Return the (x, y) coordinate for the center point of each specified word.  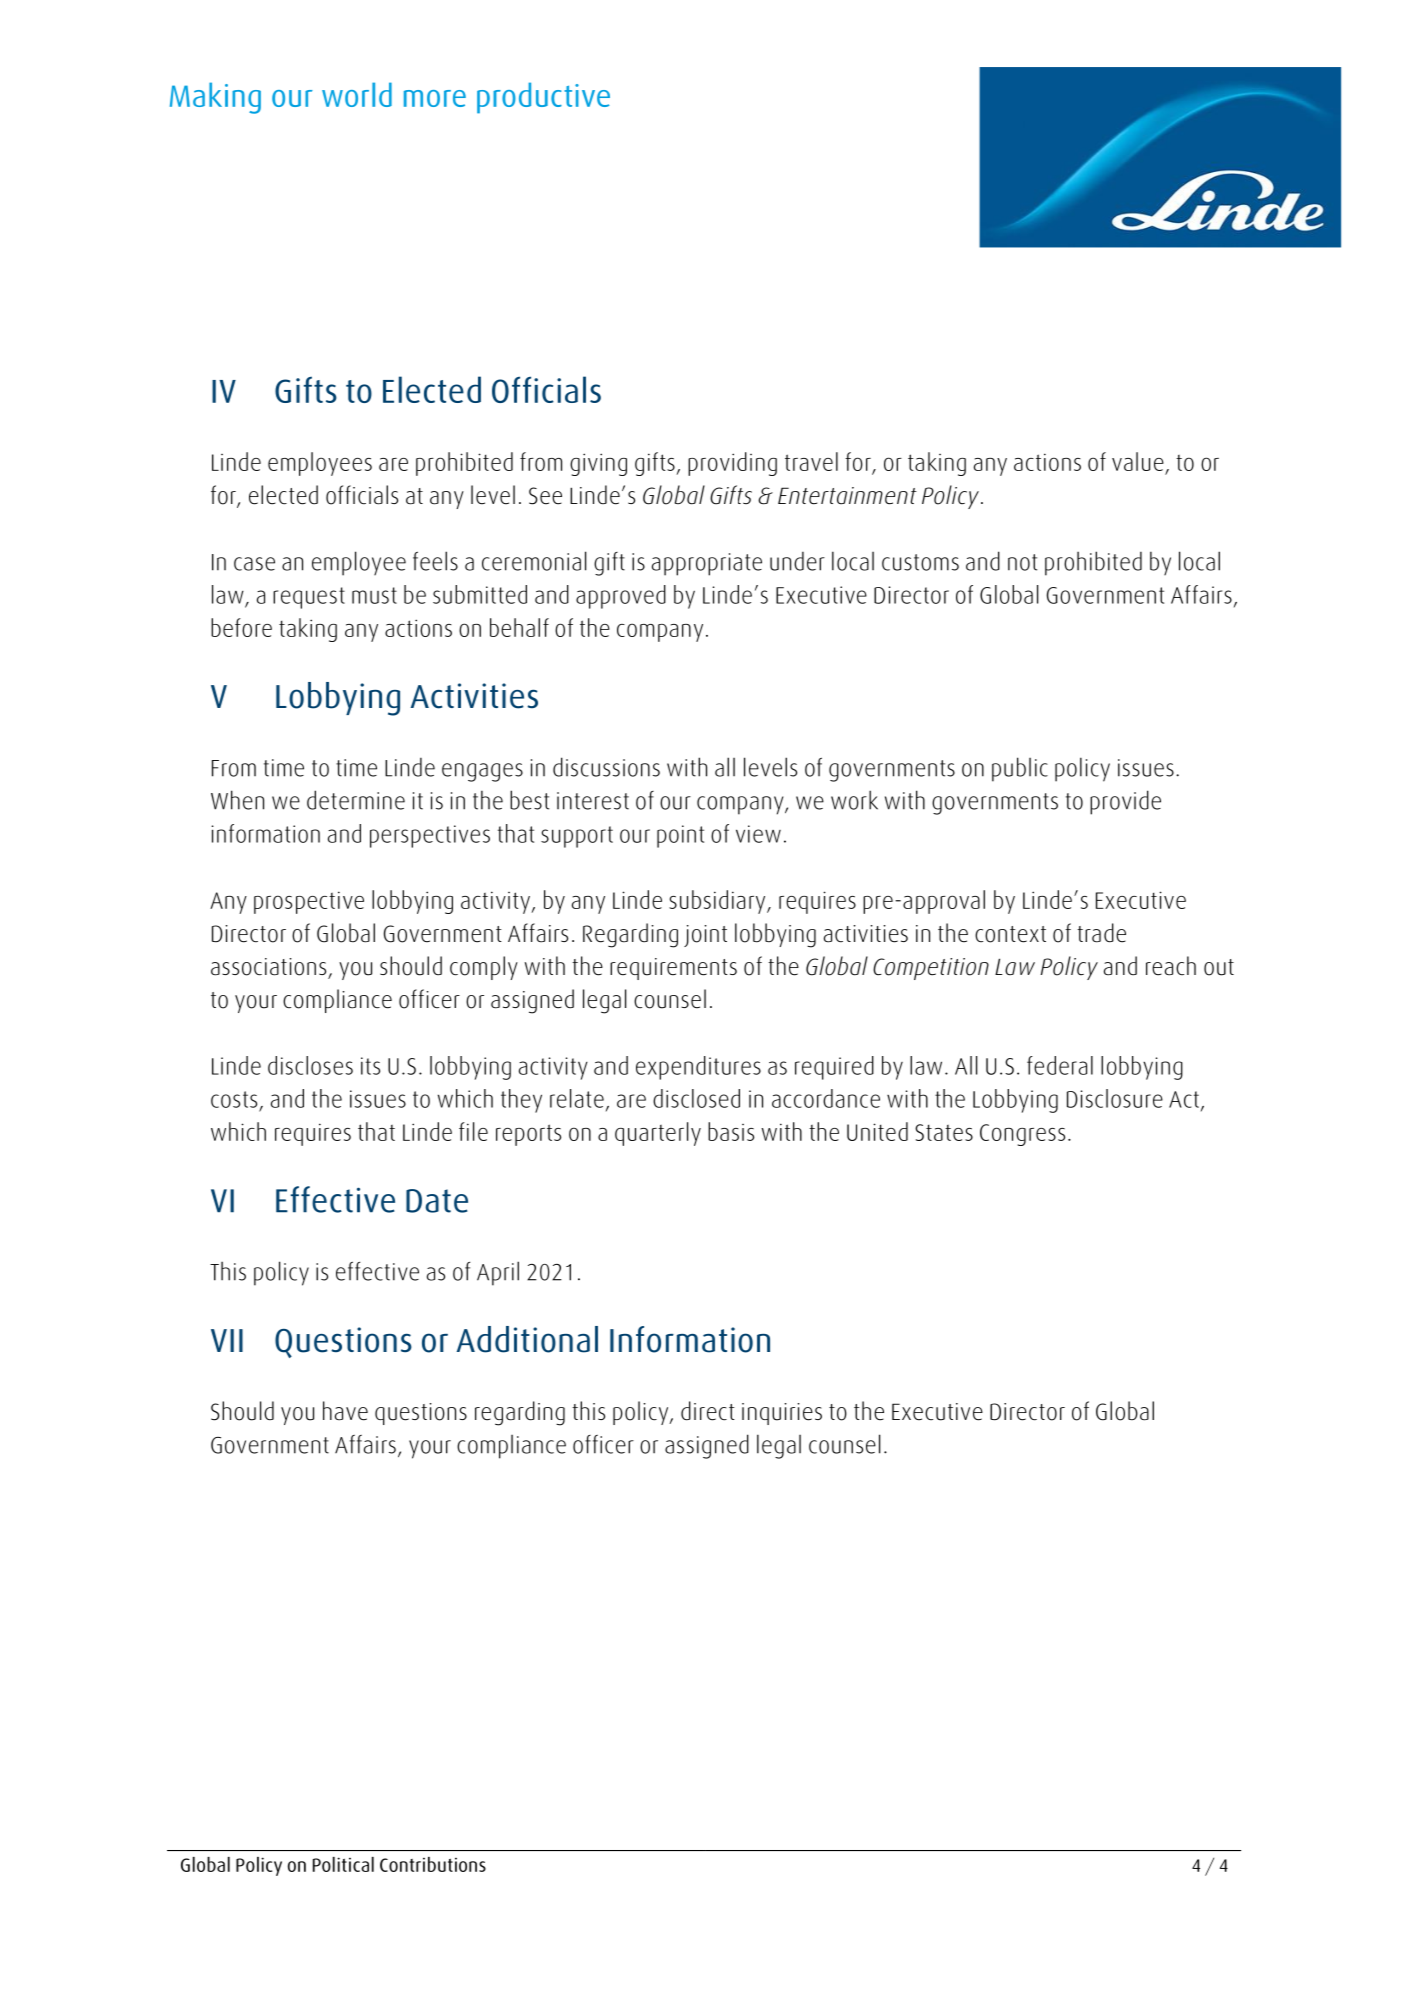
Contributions (433, 1864)
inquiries (782, 1414)
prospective (309, 902)
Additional (527, 1339)
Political (343, 1864)
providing (732, 464)
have (345, 1411)
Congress (1022, 1135)
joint (705, 936)
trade (1101, 933)
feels (435, 561)
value (1138, 461)
